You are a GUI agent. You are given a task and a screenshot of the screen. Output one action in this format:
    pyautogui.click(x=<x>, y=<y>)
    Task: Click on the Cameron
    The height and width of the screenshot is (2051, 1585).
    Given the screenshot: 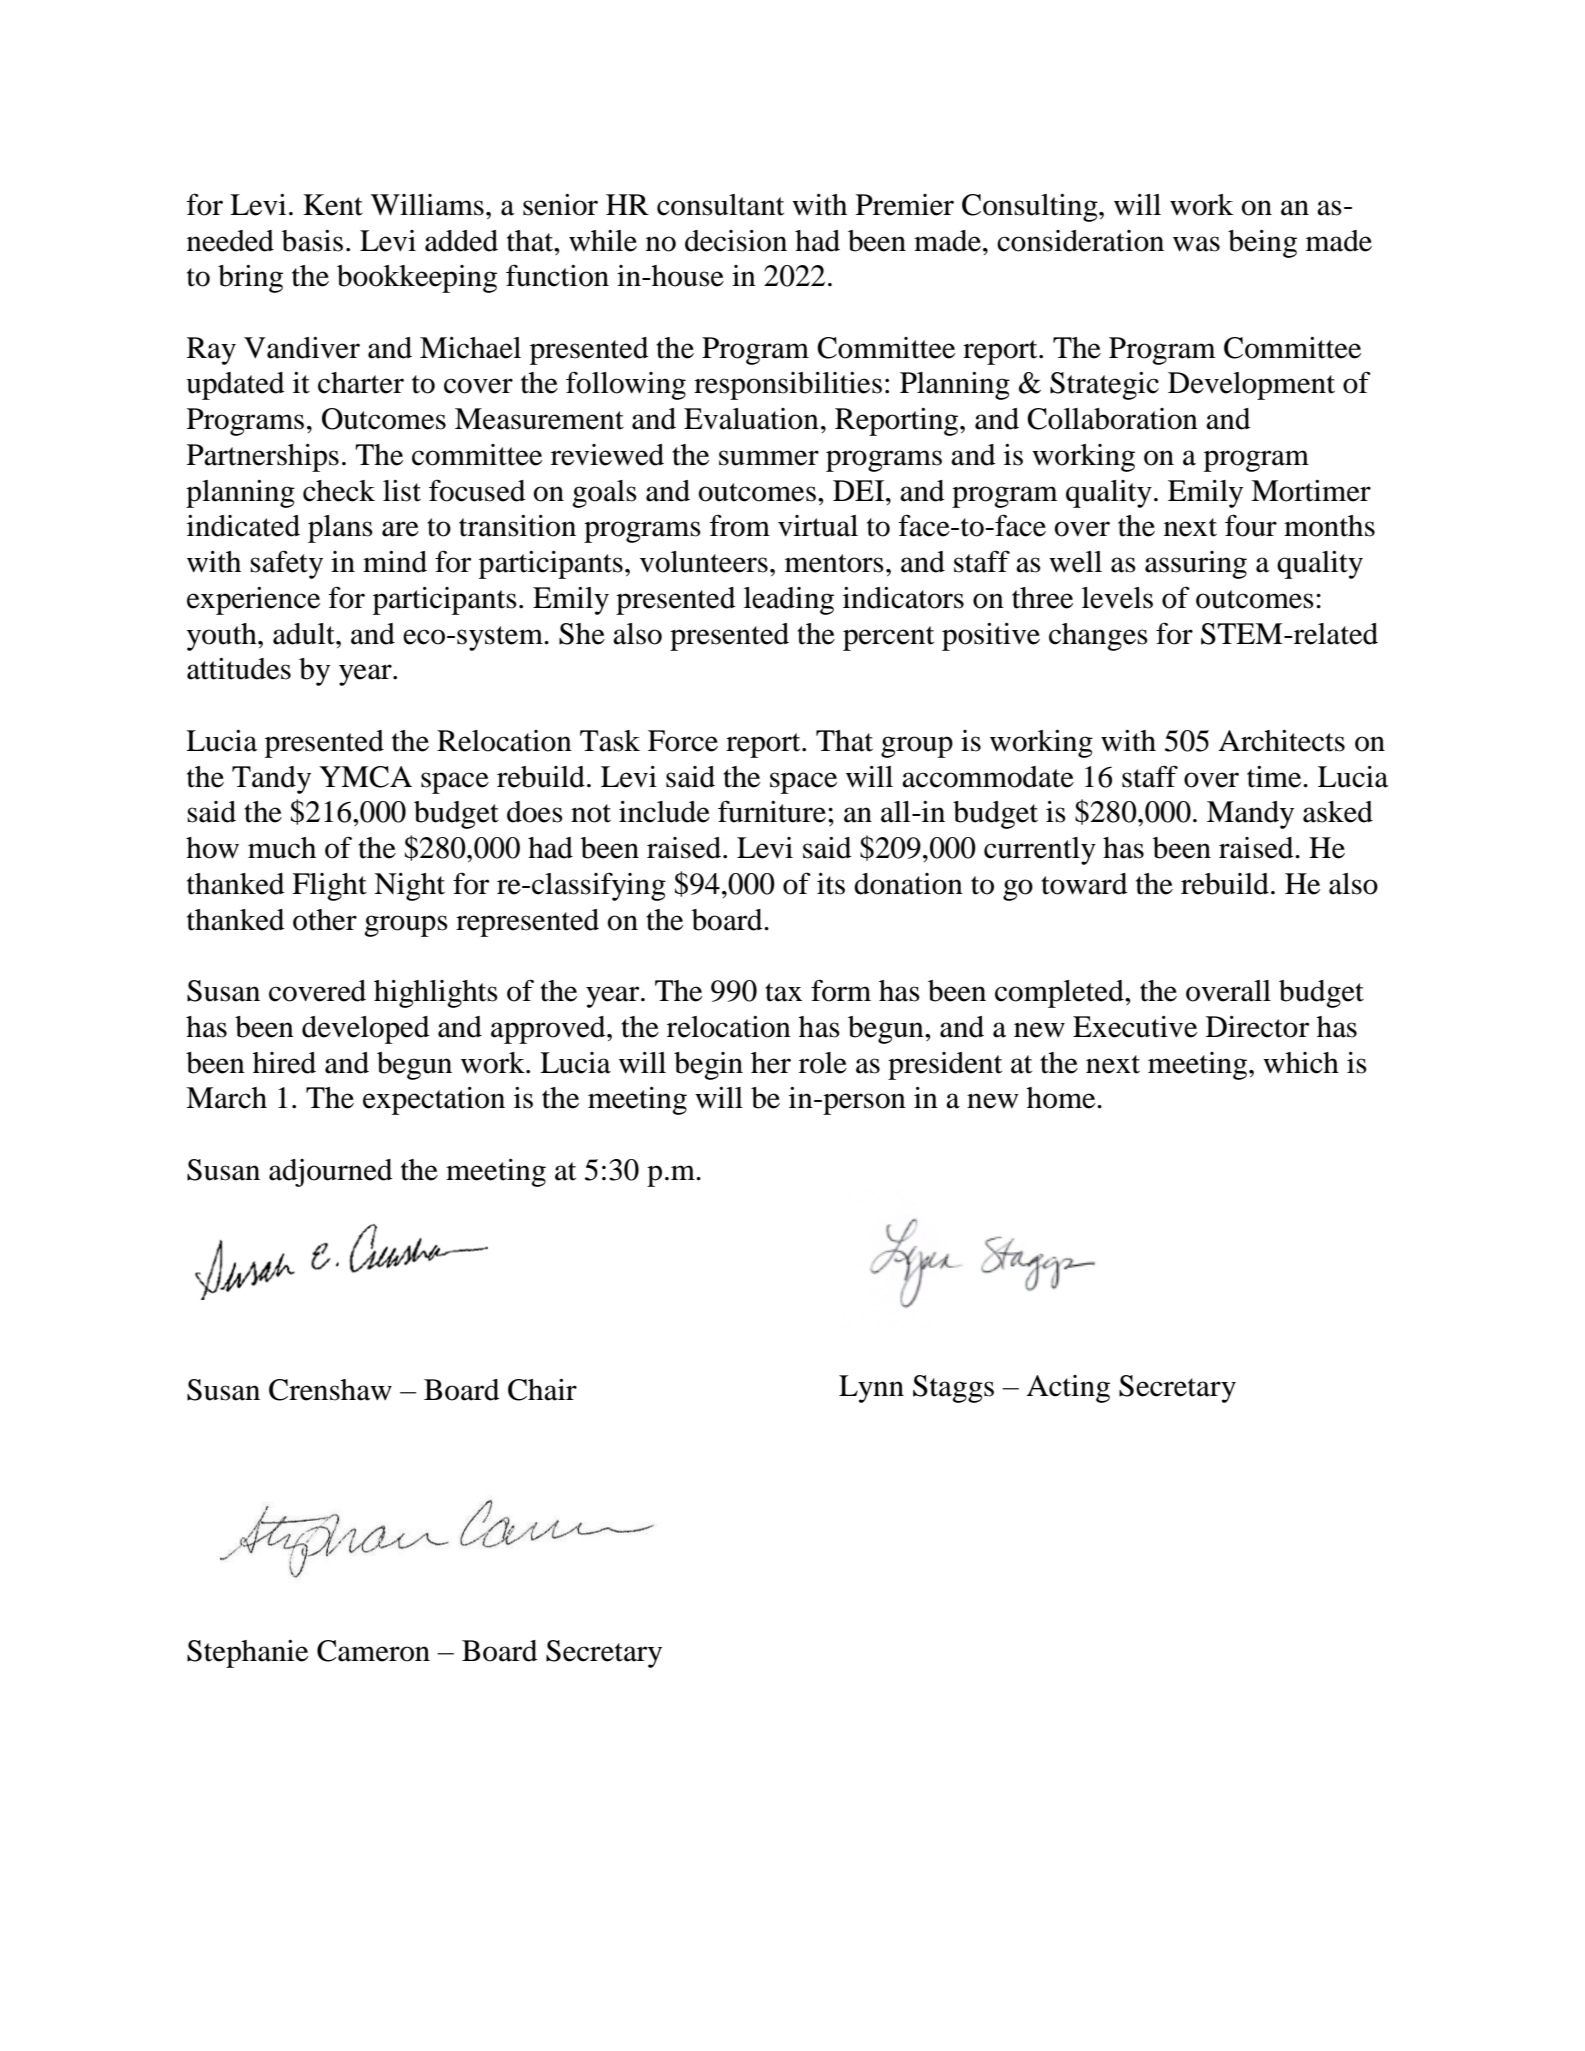 What is the action you would take?
    pyautogui.click(x=373, y=1651)
